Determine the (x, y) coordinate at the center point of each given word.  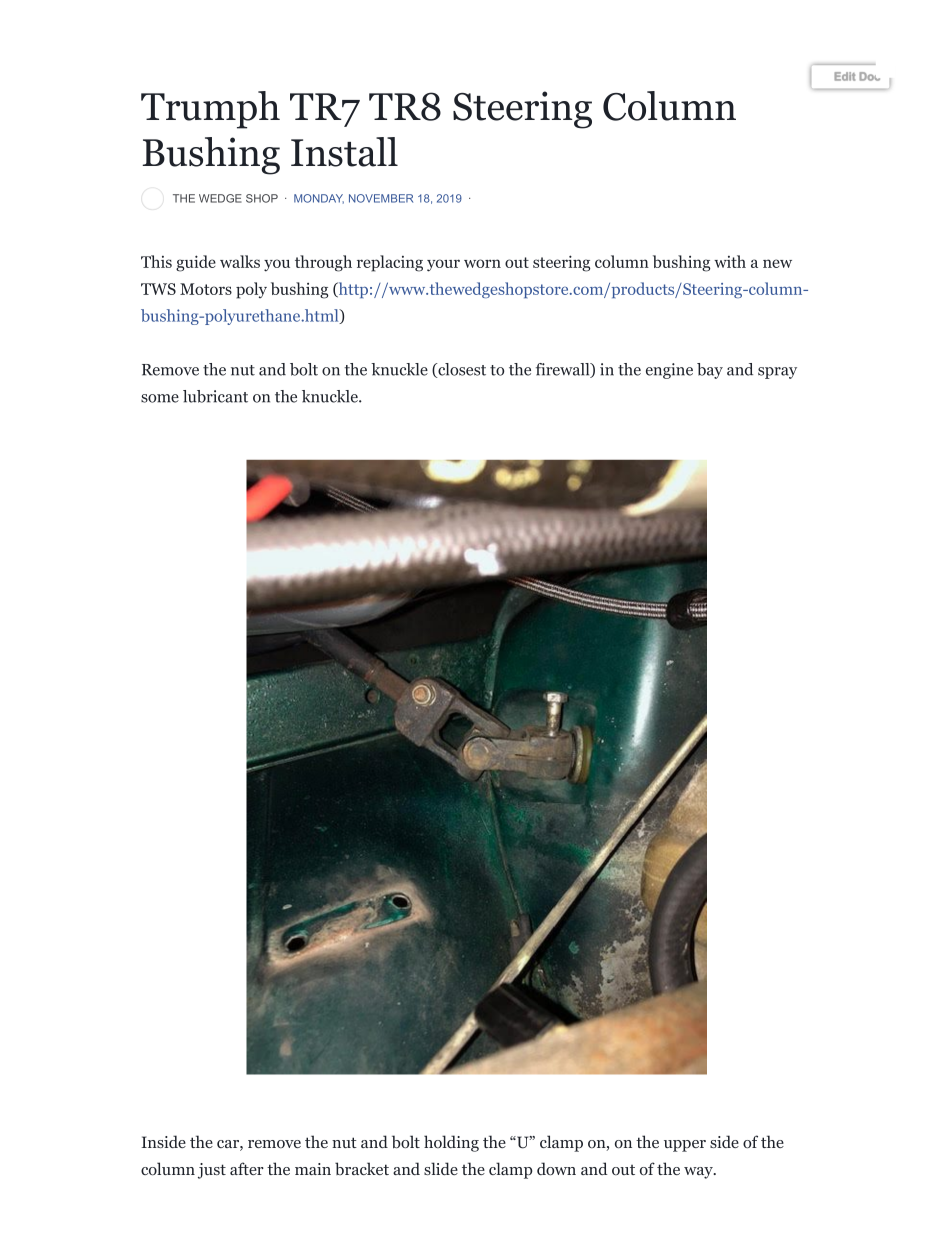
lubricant (215, 396)
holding (451, 1143)
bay (710, 371)
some (160, 398)
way (699, 1173)
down (556, 1169)
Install (344, 152)
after (247, 1168)
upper (685, 1146)
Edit (844, 76)
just (212, 1171)
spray (777, 373)
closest (461, 370)
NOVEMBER (381, 198)
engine (669, 371)
